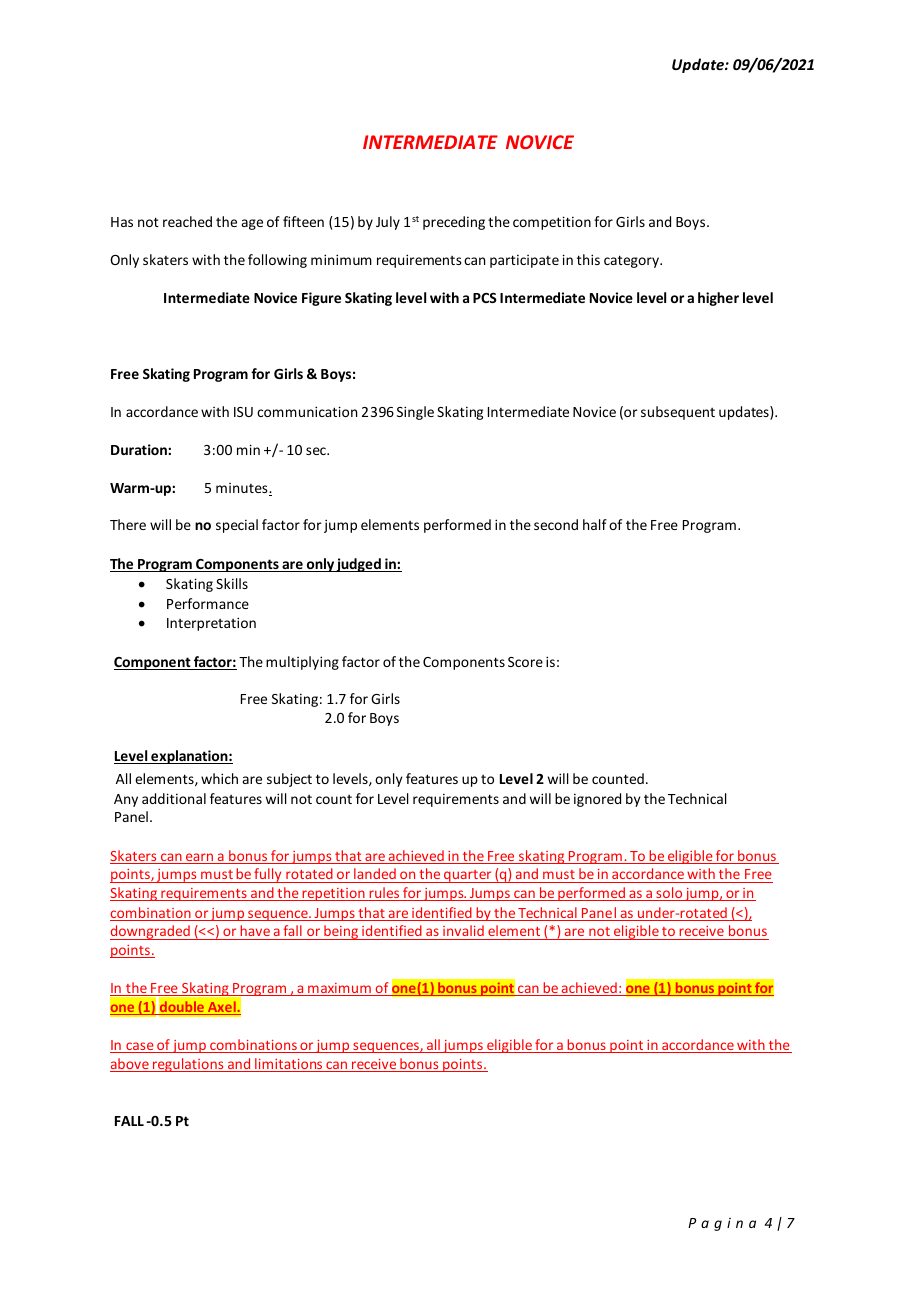 This page has height=1308, width=924. I want to click on special, so click(237, 526).
